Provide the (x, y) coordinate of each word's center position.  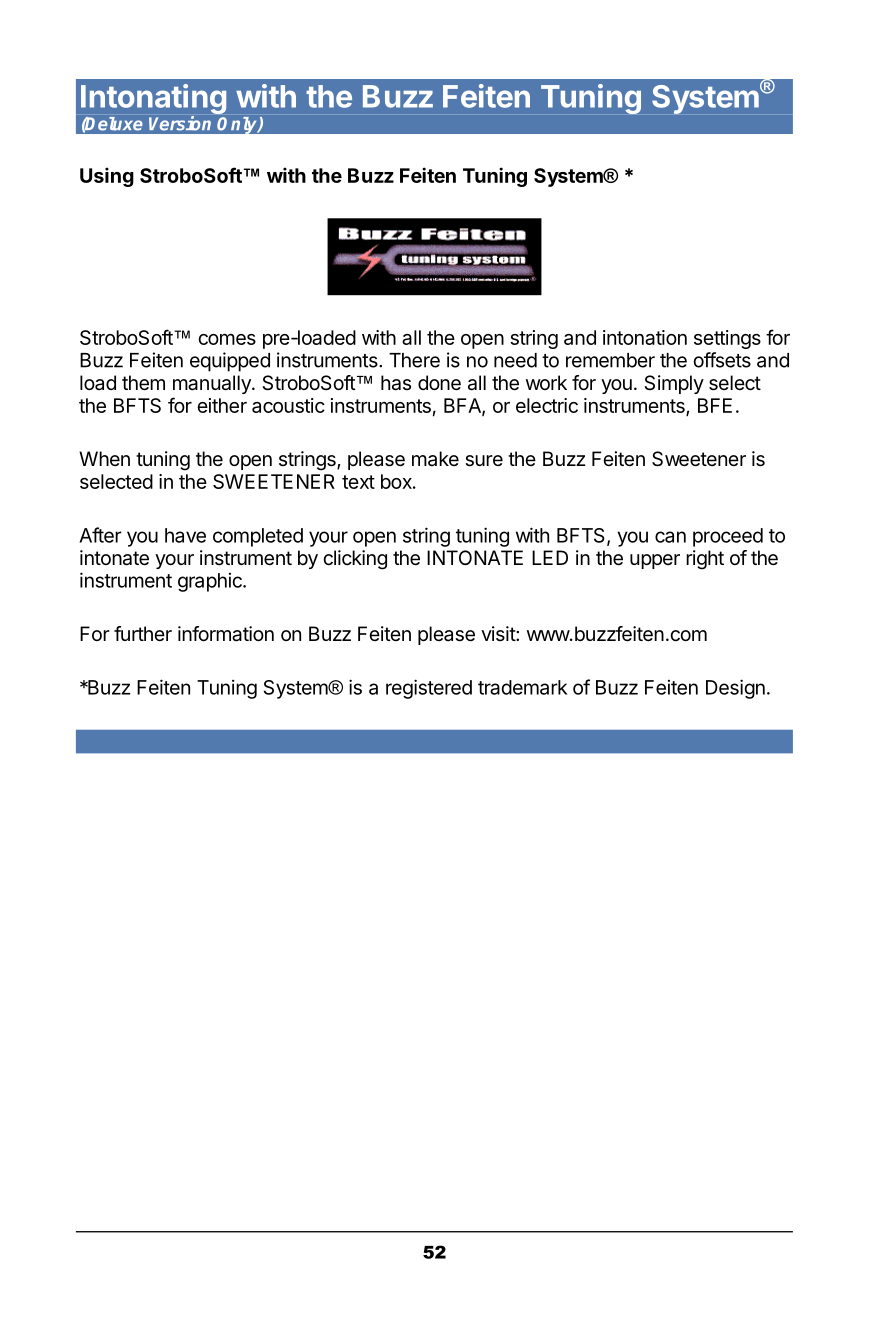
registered (429, 689)
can (670, 537)
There (414, 360)
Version (180, 123)
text (358, 482)
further (143, 633)
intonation (645, 337)
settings (727, 339)
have (185, 535)
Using (107, 177)
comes (227, 339)
